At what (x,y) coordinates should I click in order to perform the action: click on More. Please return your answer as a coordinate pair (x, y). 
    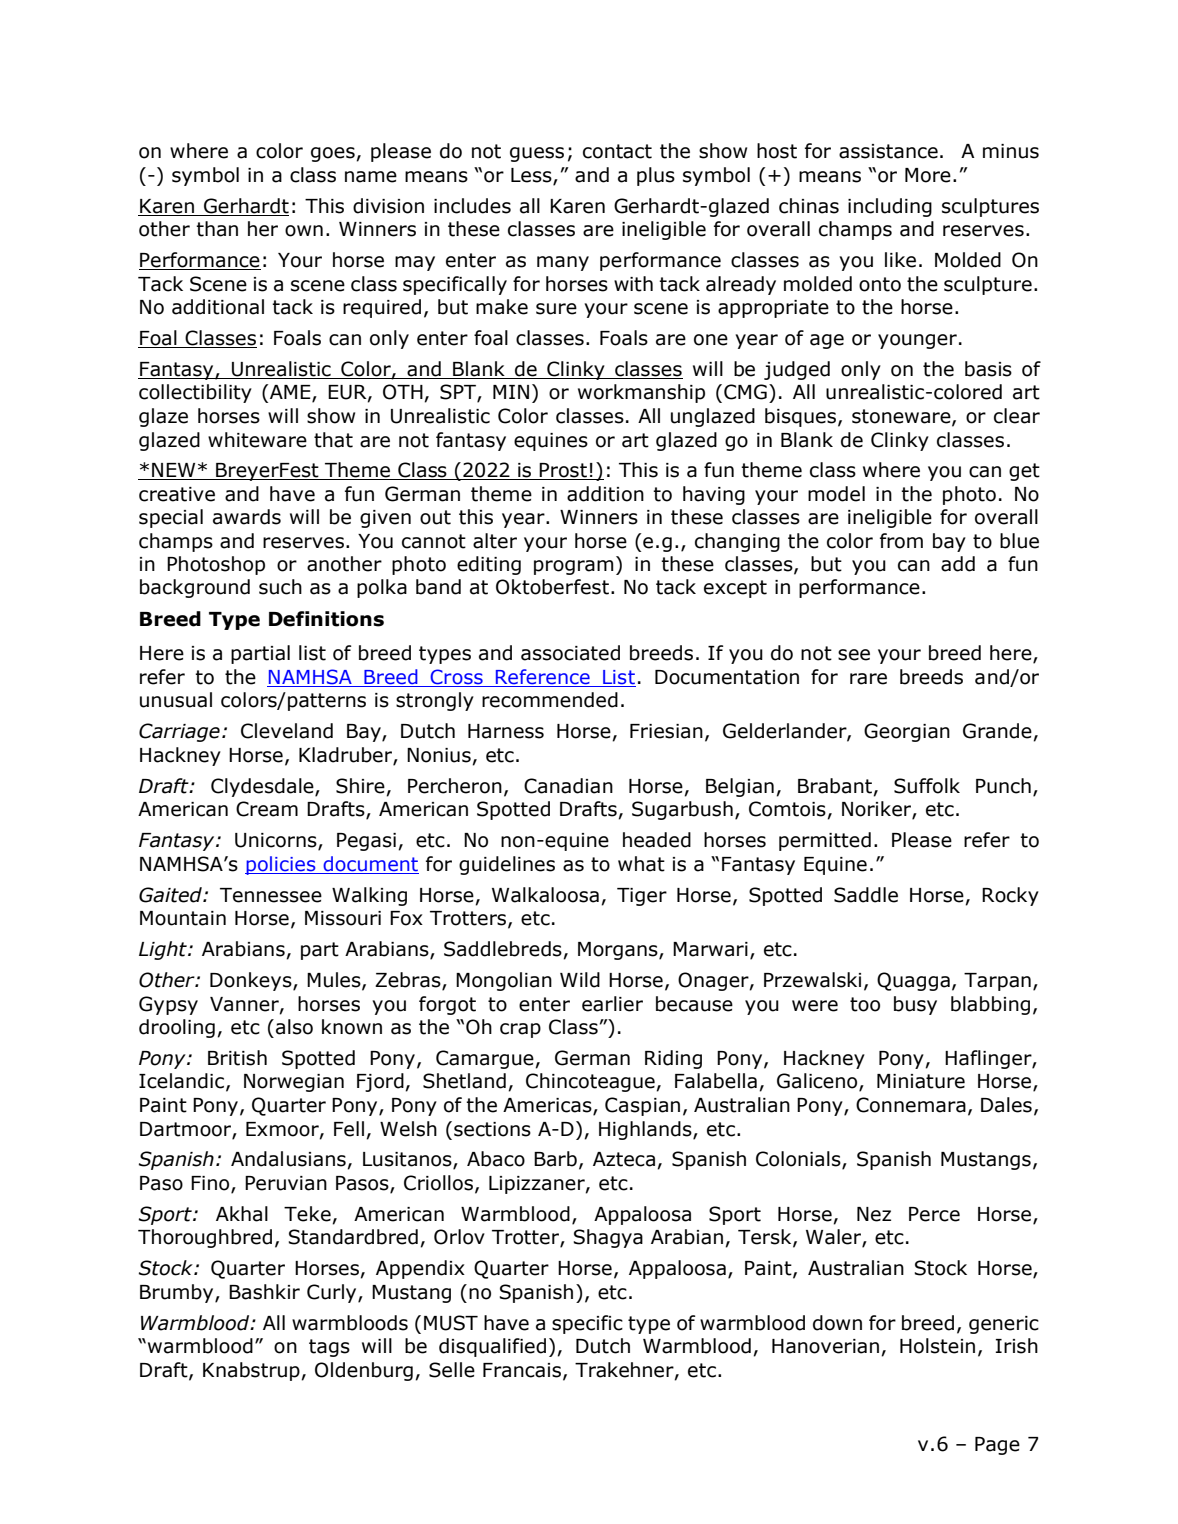
    Looking at the image, I should click on (928, 175).
